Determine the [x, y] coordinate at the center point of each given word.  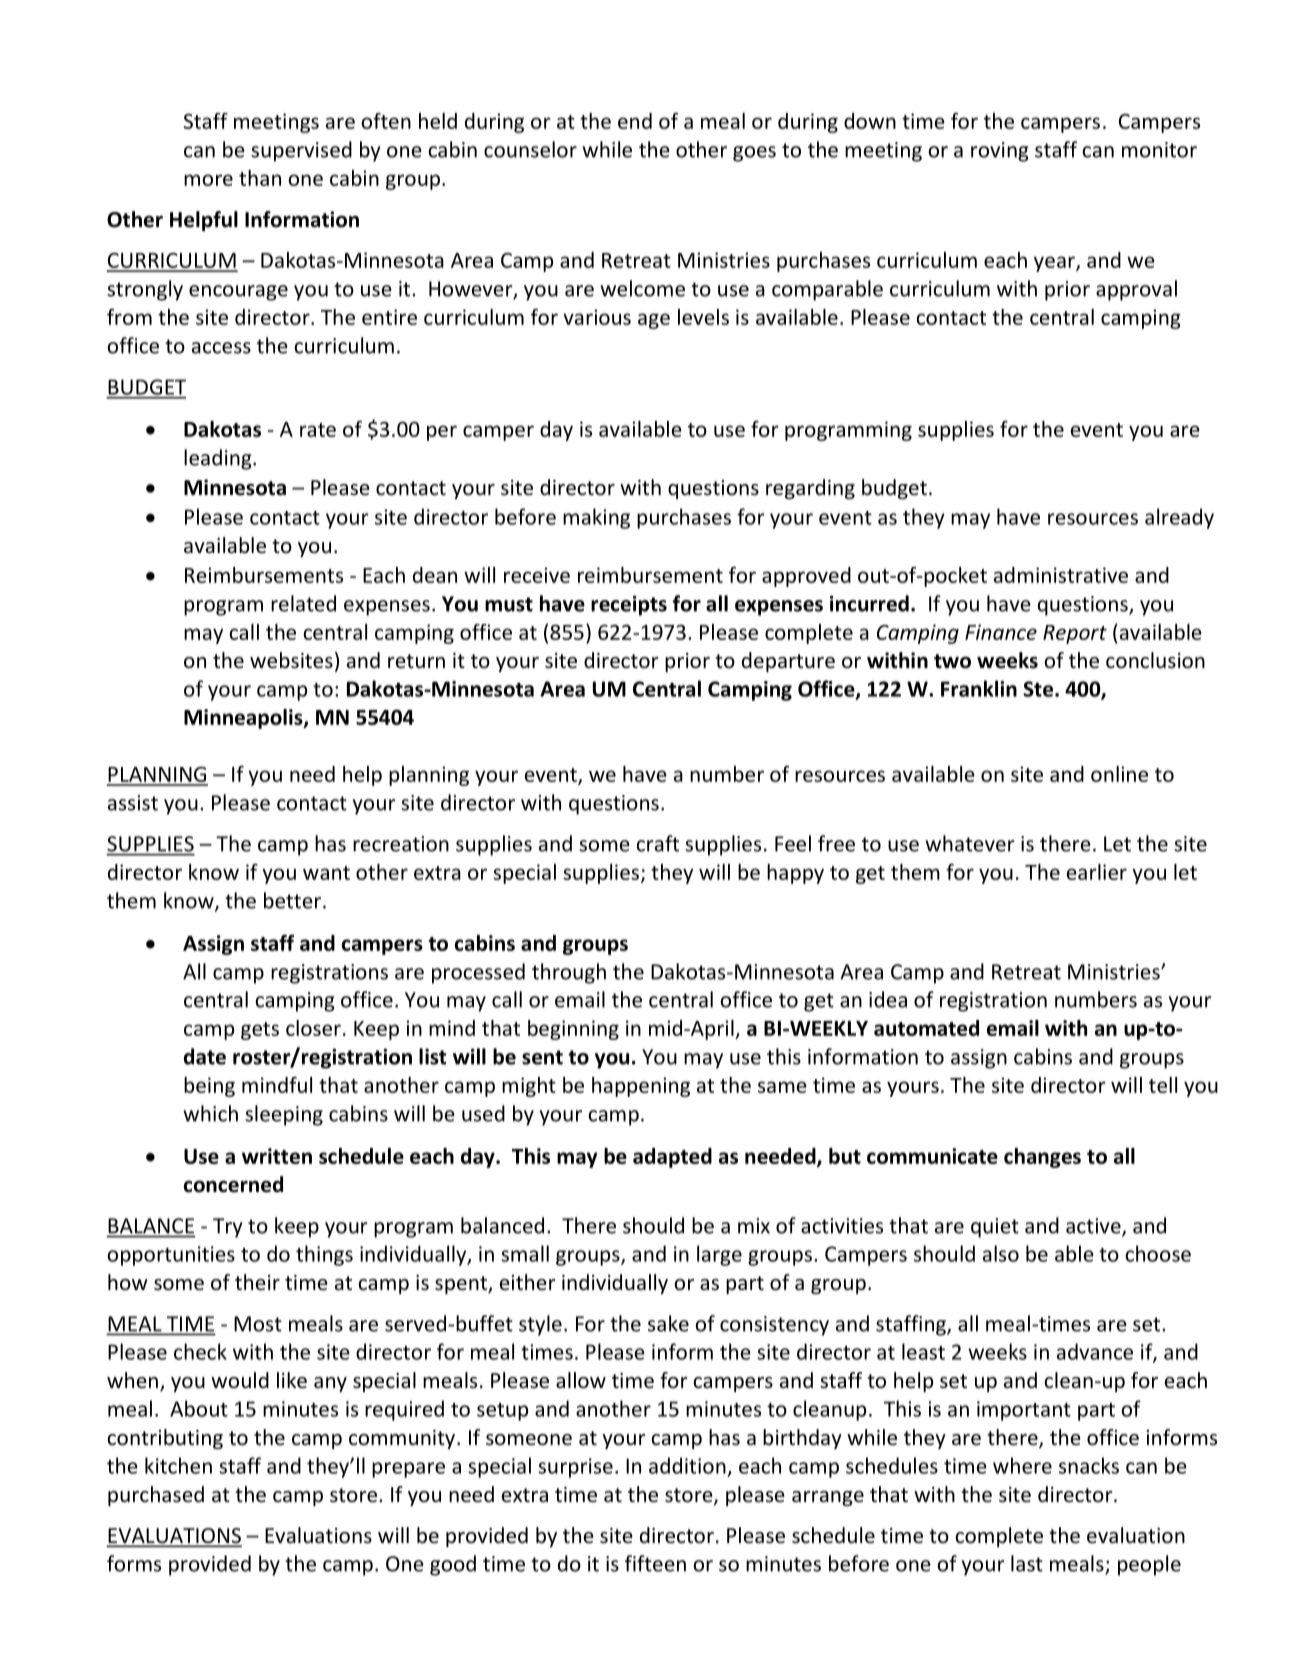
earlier [1097, 872]
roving [1000, 152]
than [260, 178]
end [635, 121]
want [326, 873]
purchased [156, 1496]
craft [658, 843]
